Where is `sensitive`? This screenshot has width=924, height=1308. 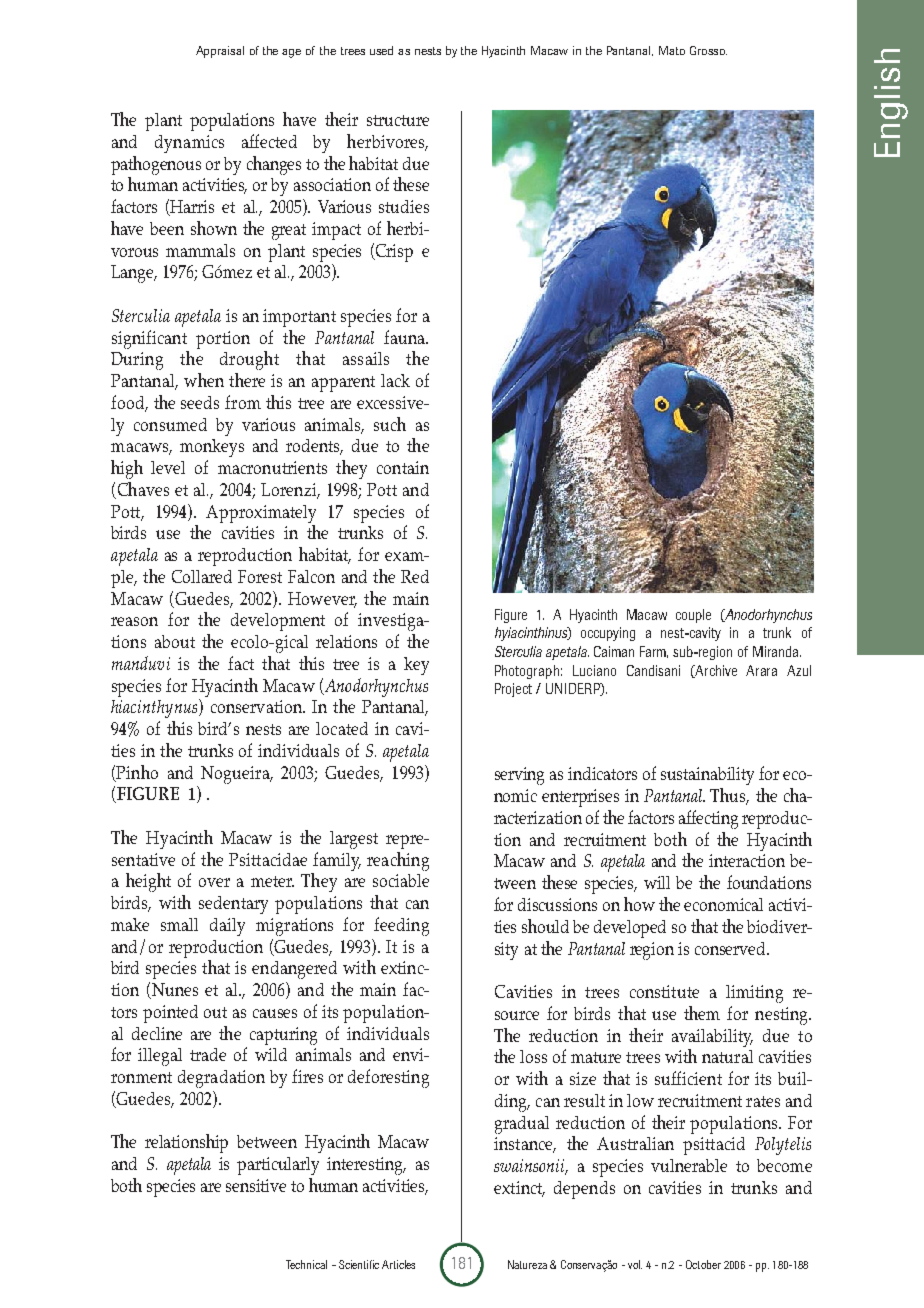 sensitive is located at coordinates (256, 1185).
